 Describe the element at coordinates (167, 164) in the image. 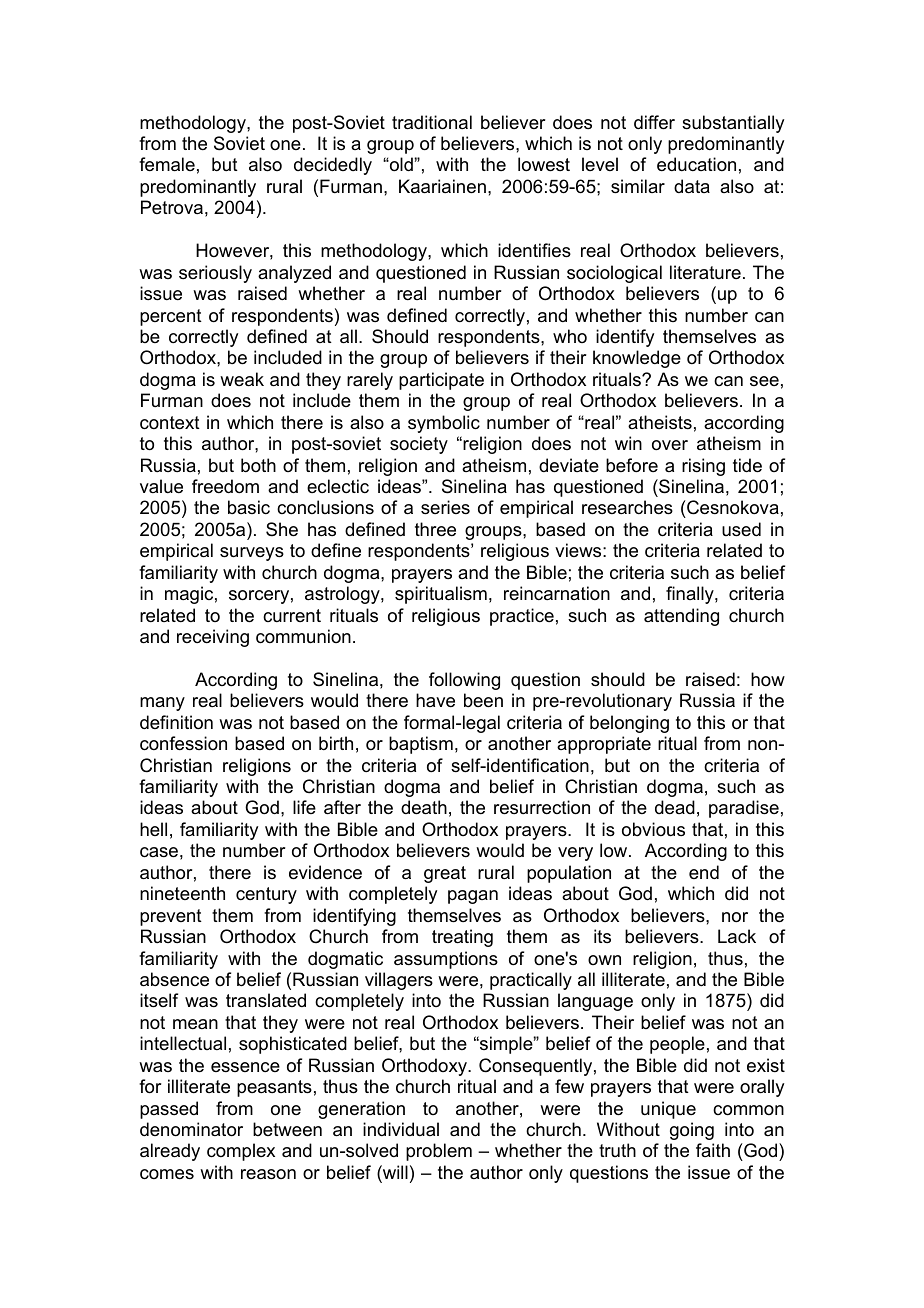

I see `female` at that location.
